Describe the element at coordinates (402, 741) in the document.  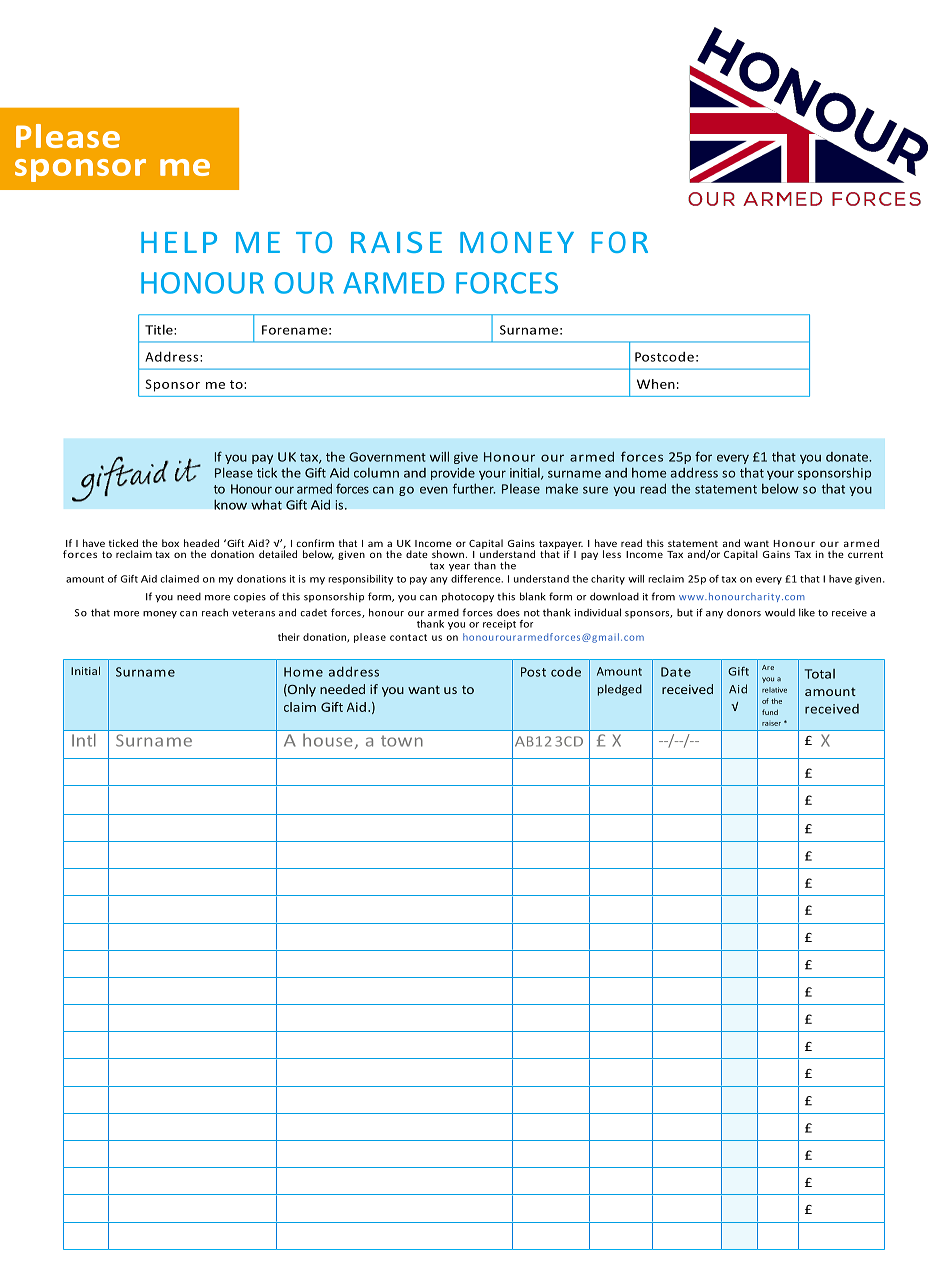
I see `town` at that location.
